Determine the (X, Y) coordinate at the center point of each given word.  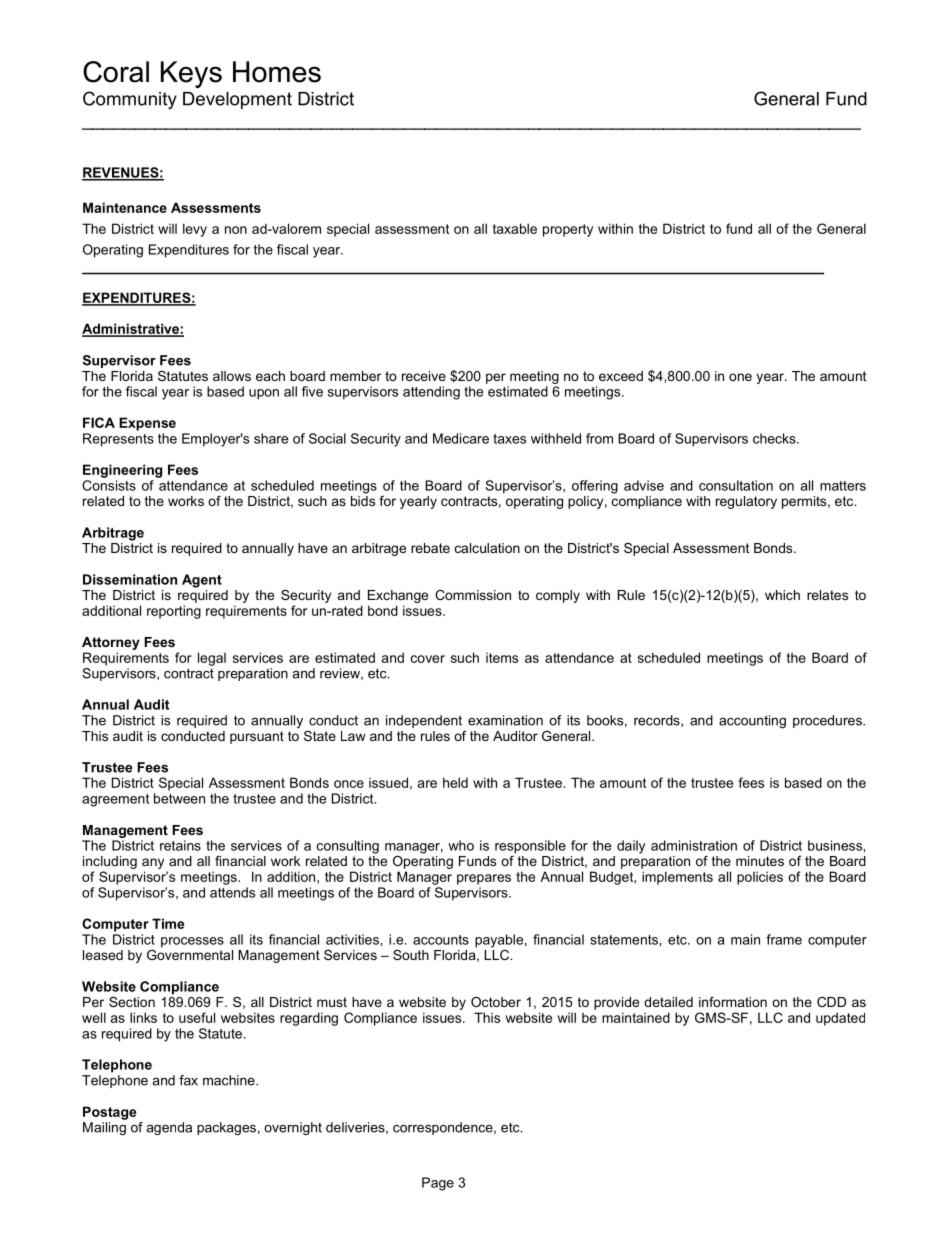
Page (438, 1184)
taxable (515, 228)
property (568, 230)
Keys (191, 74)
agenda (169, 1128)
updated (840, 1019)
